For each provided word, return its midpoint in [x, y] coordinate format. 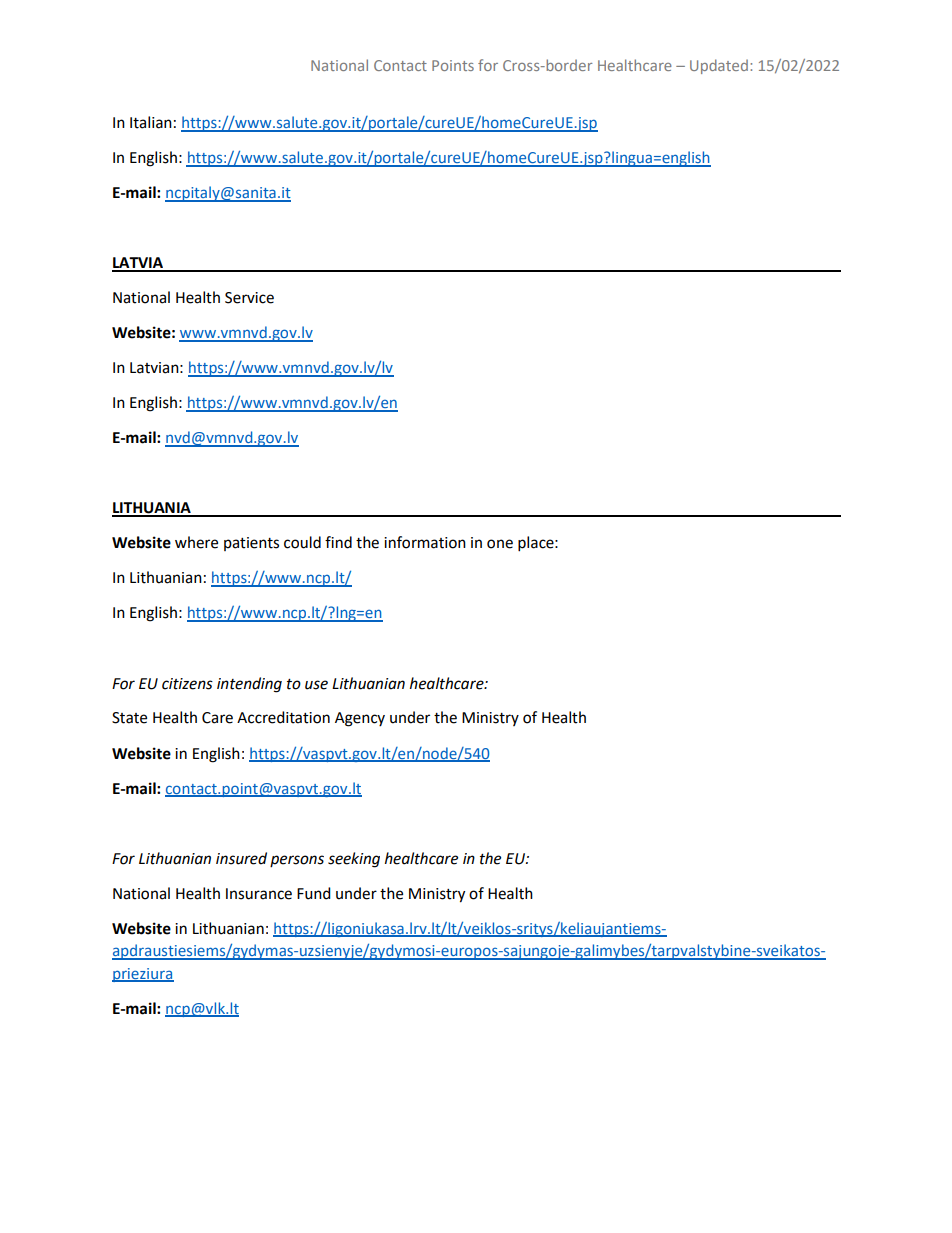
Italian [151, 122]
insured [241, 858]
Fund [314, 893]
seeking [354, 860]
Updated [719, 66]
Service [249, 298]
